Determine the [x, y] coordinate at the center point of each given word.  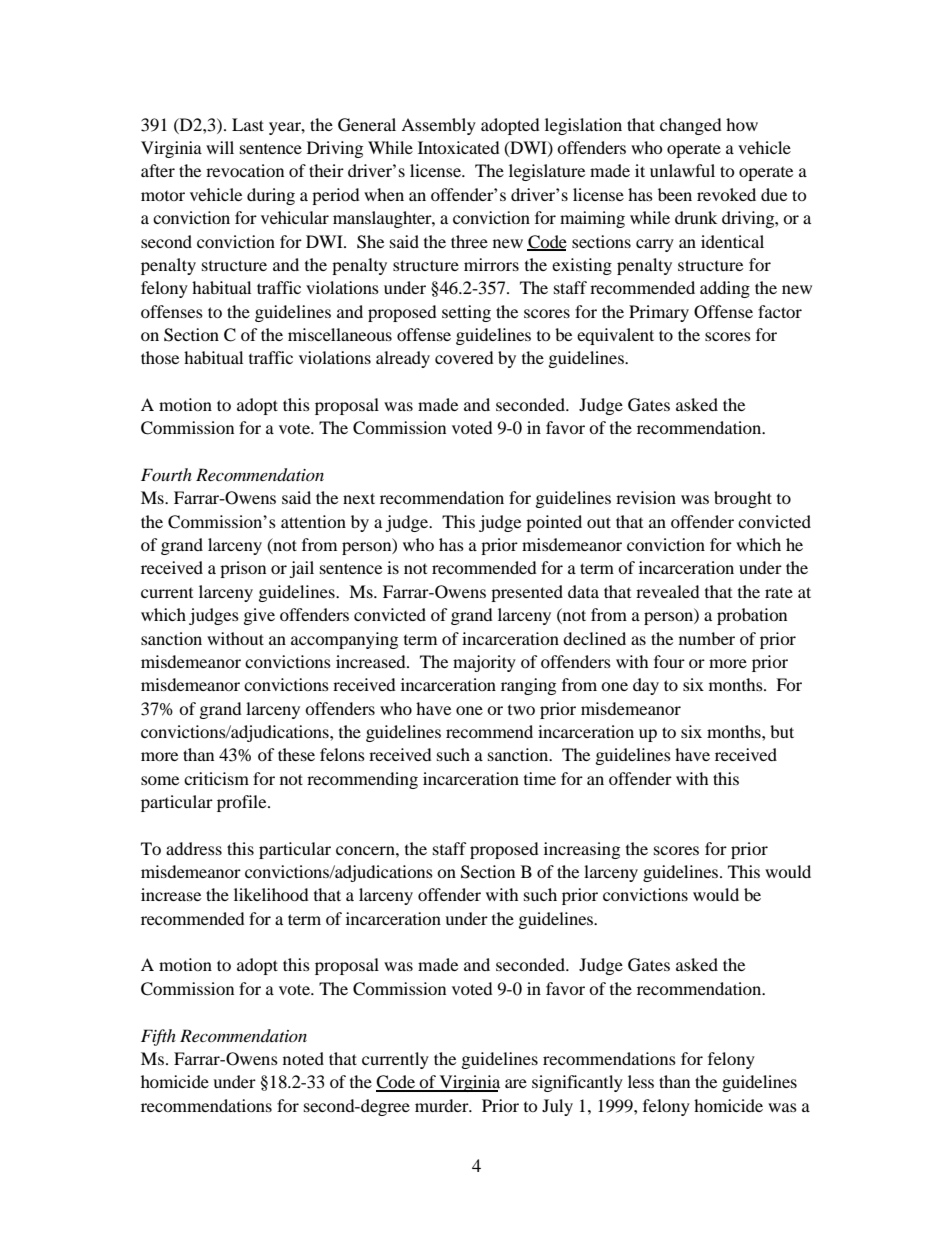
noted [303, 1058]
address [194, 848]
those [160, 357]
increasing [582, 850]
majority [484, 663]
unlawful [682, 170]
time [540, 778]
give [259, 616]
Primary [659, 313]
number [707, 638]
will [220, 147]
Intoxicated [459, 147]
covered [464, 357]
